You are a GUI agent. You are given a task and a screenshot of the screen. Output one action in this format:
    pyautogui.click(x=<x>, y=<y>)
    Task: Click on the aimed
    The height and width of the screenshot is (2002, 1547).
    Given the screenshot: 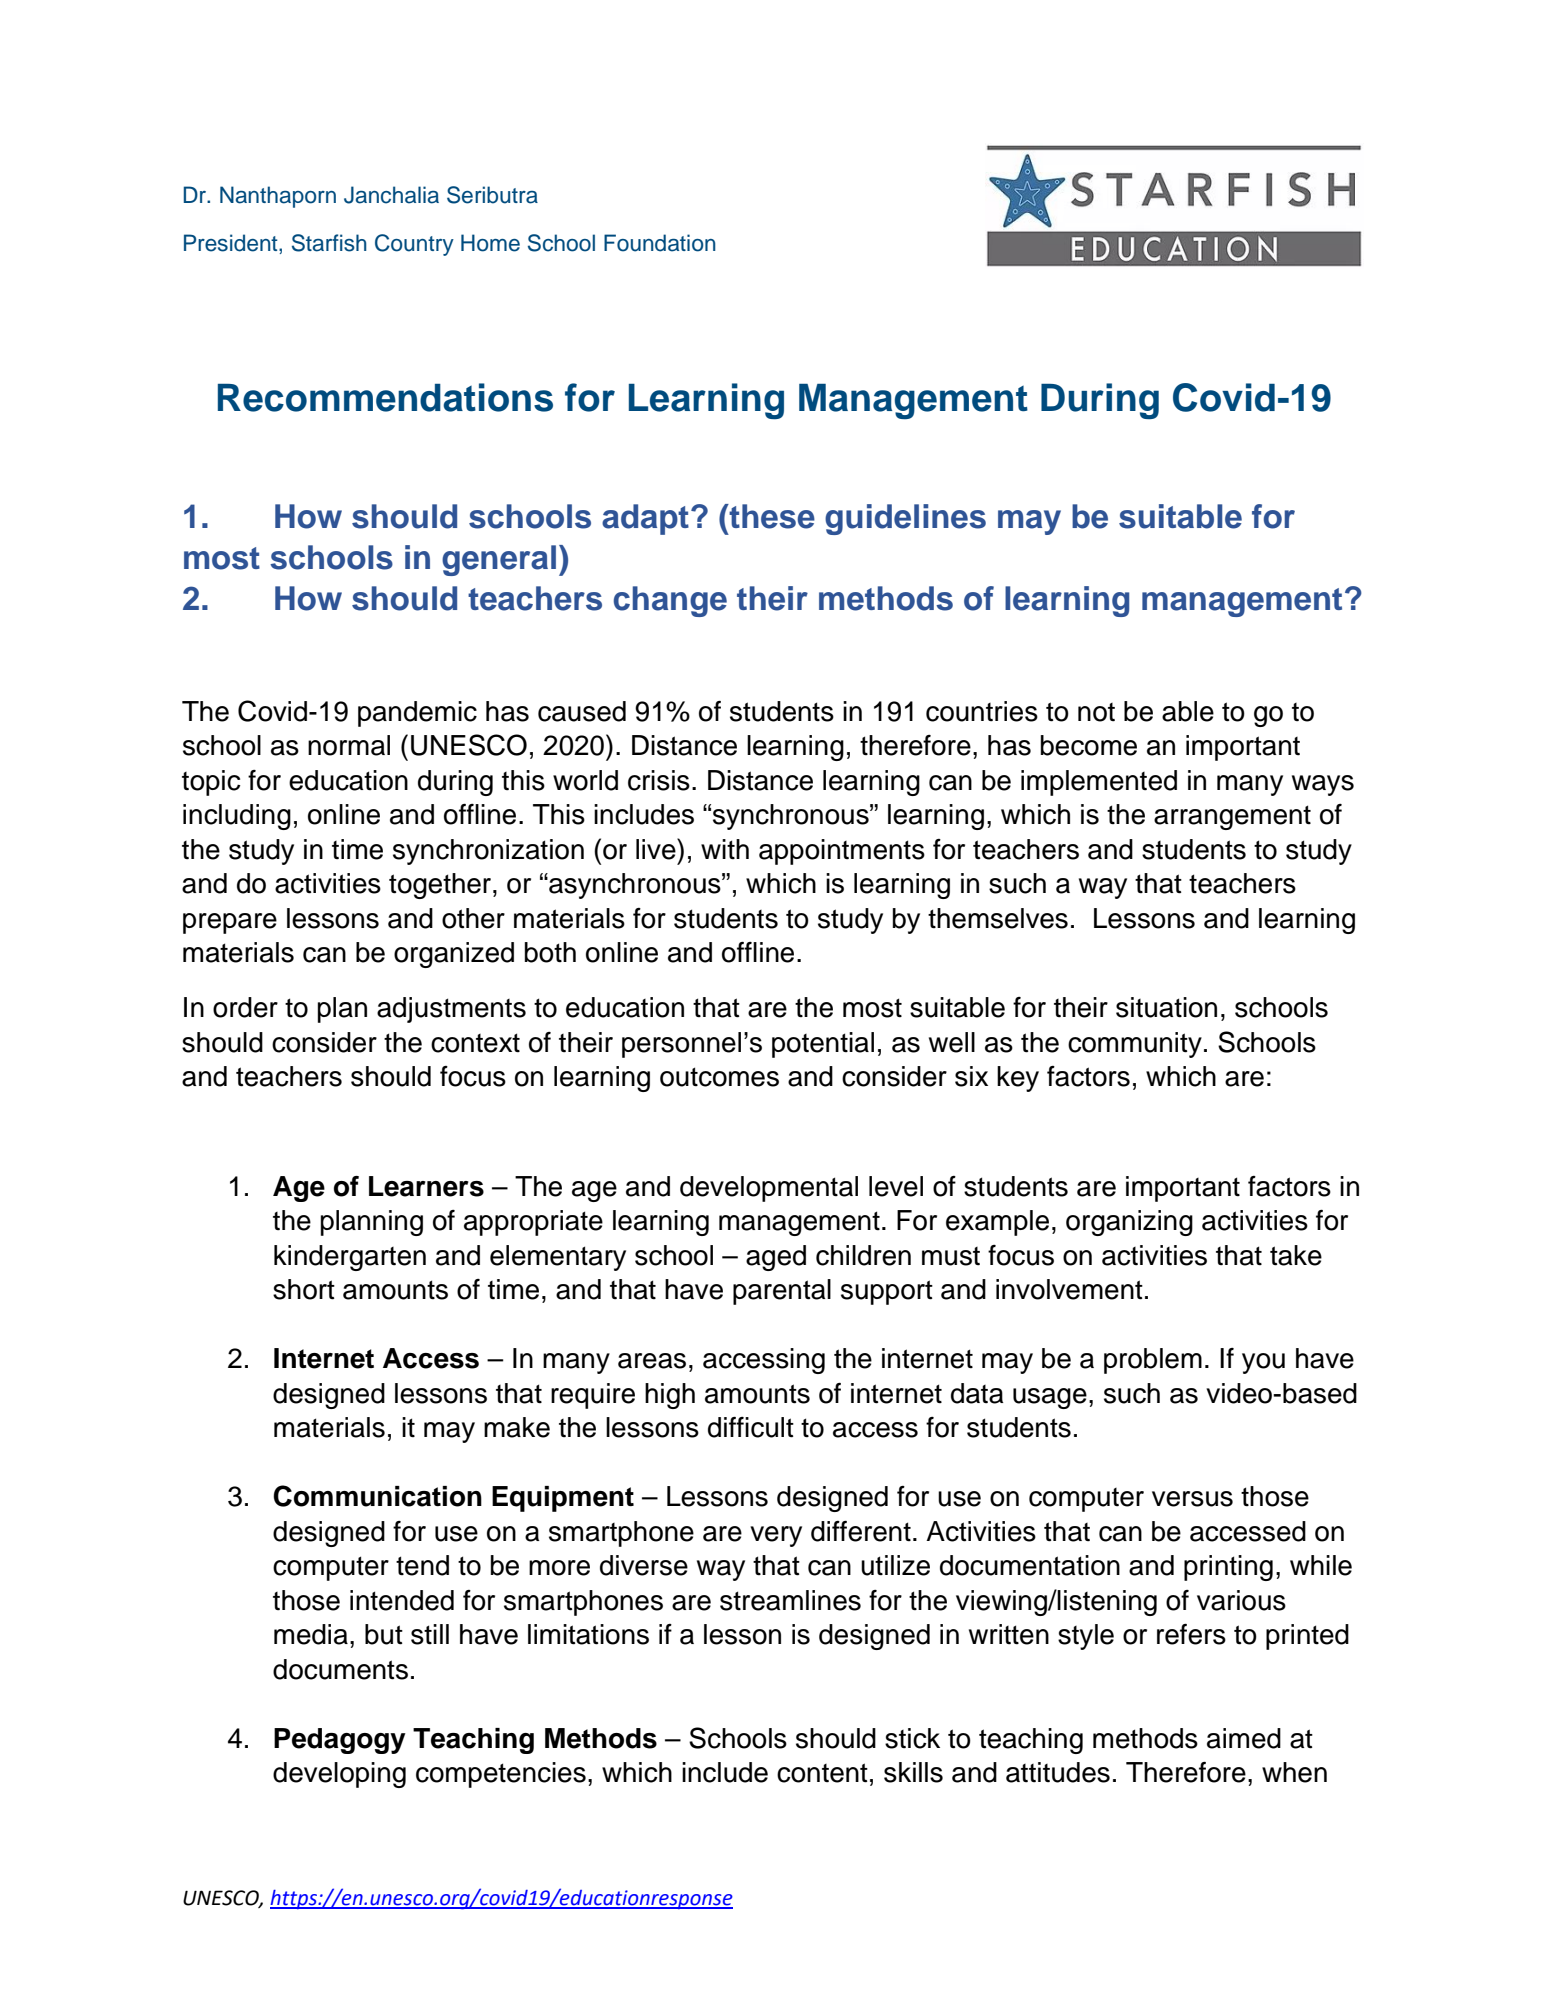 What is the action you would take?
    pyautogui.click(x=1244, y=1738)
